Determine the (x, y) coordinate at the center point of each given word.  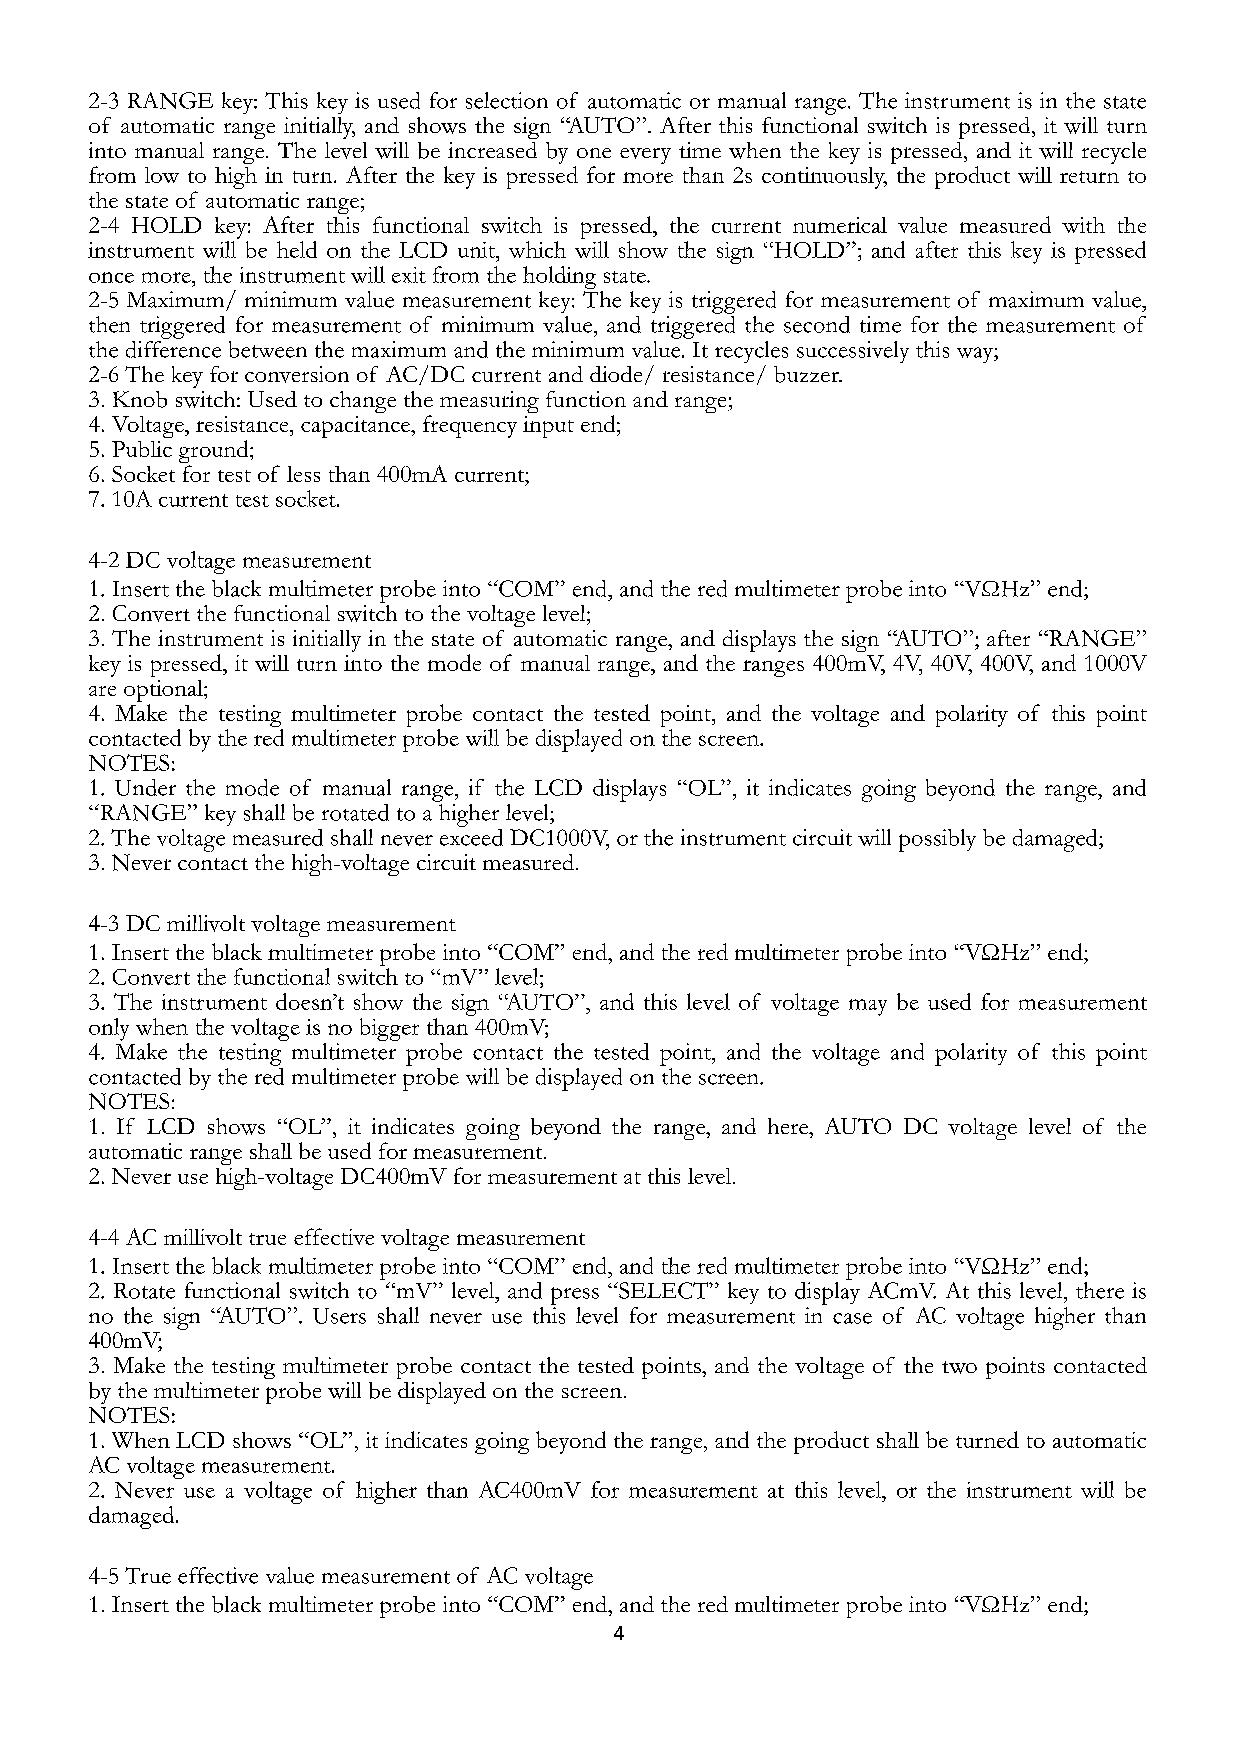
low (162, 175)
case (852, 1318)
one (594, 153)
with (1083, 225)
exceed (471, 836)
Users (339, 1316)
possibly (937, 840)
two (959, 1367)
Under (145, 787)
